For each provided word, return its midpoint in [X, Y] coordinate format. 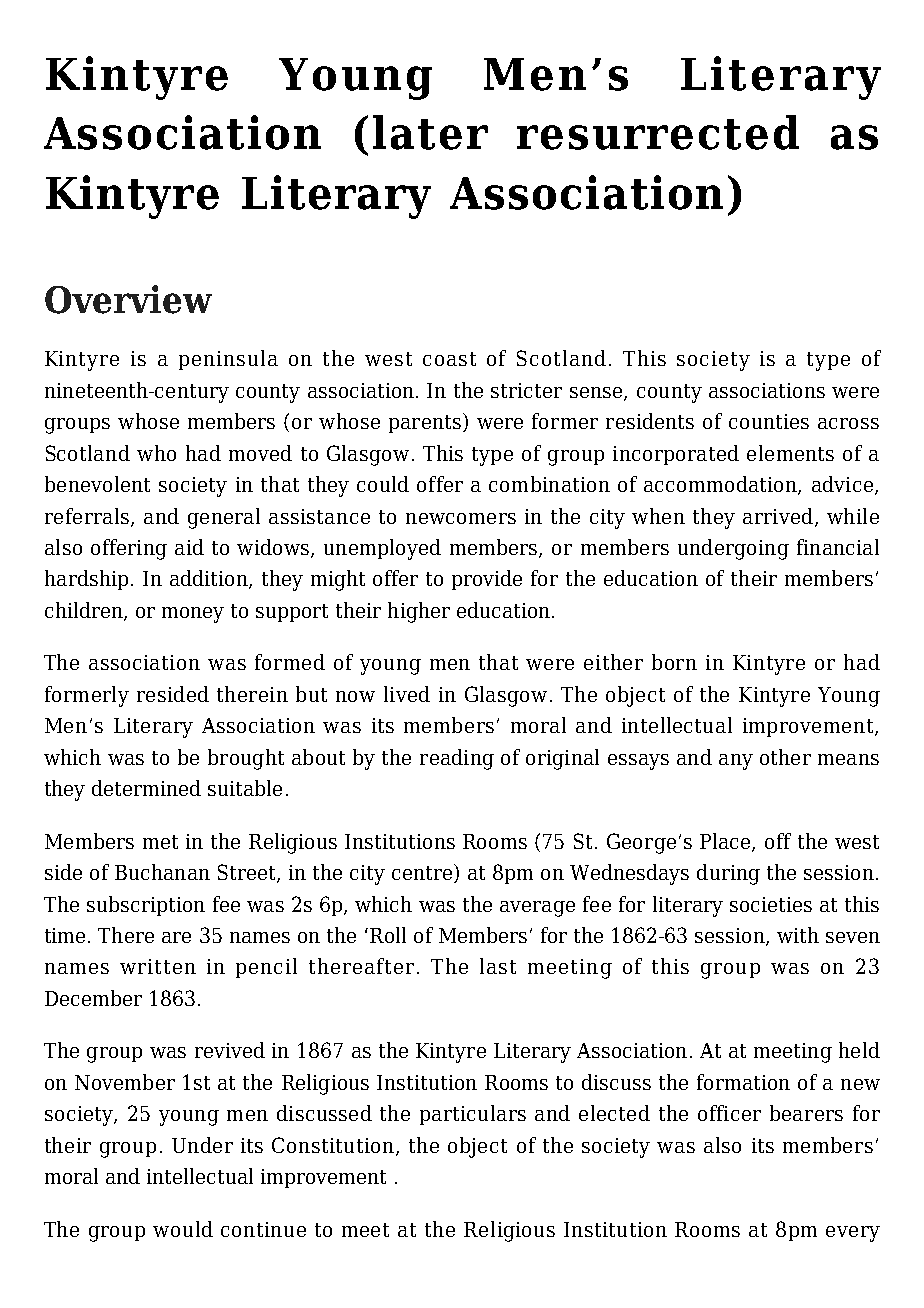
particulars [473, 1115]
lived [407, 694]
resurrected [658, 132]
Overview [128, 299]
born [674, 662]
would [183, 1229]
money [193, 615]
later [430, 132]
